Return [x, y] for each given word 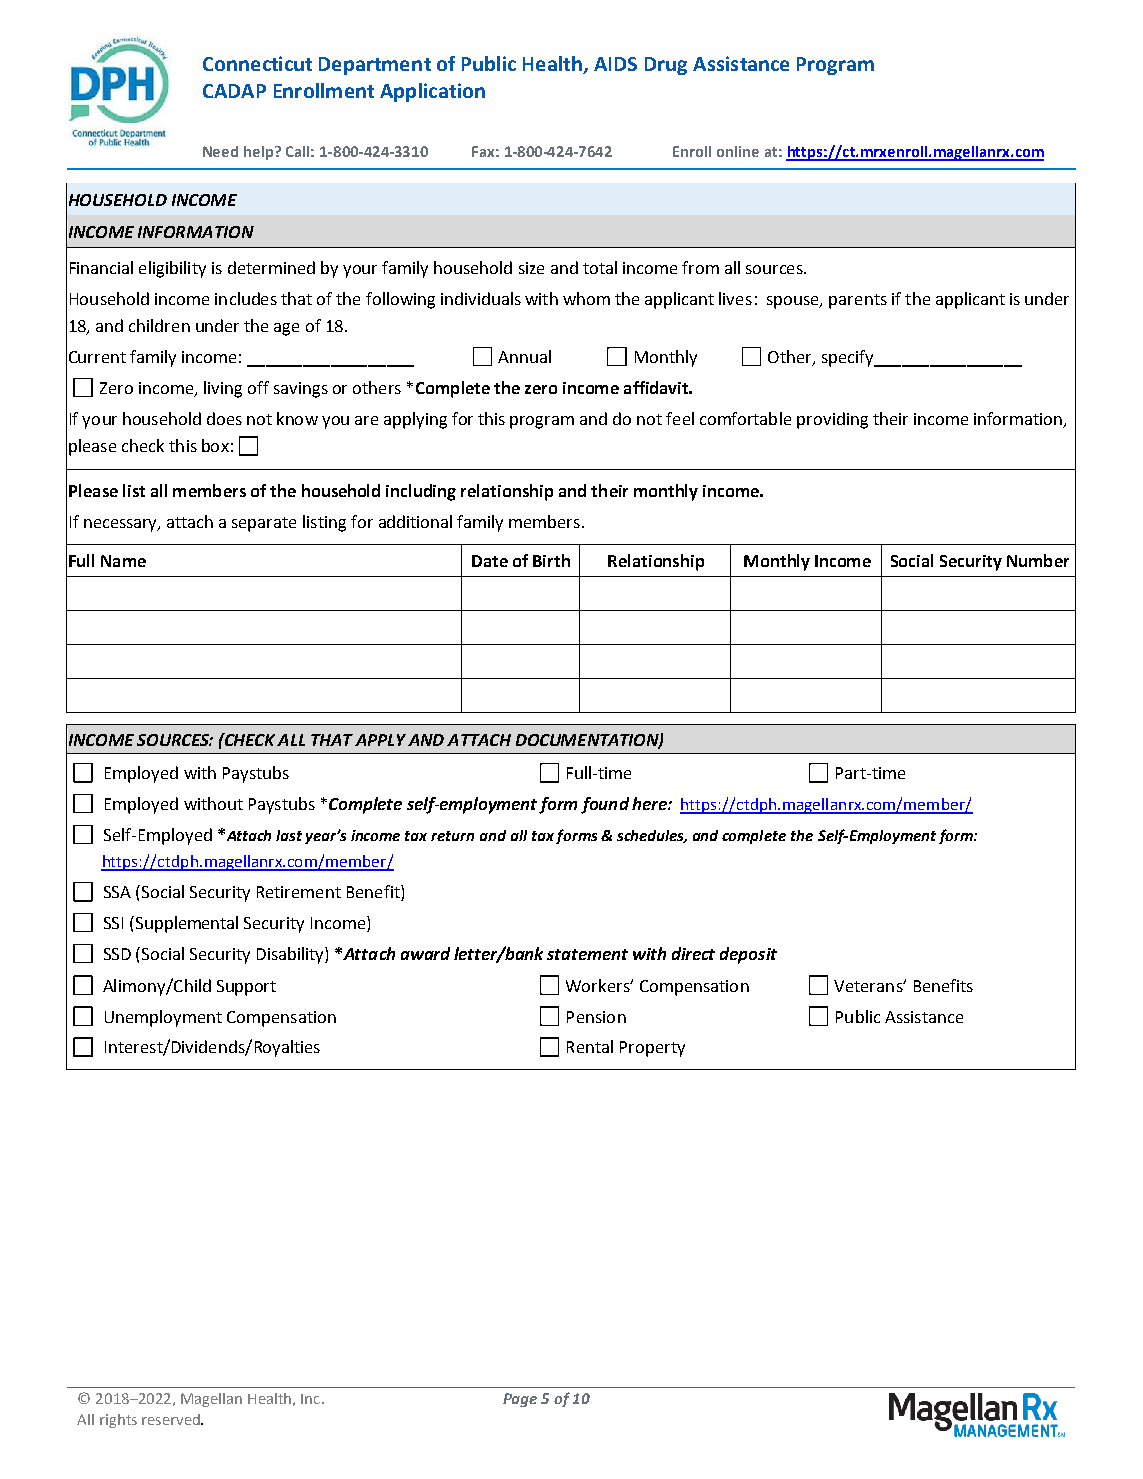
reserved [172, 1419]
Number [1038, 560]
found [605, 805]
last [289, 835]
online [738, 151]
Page [520, 1400]
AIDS [615, 64]
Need [220, 151]
